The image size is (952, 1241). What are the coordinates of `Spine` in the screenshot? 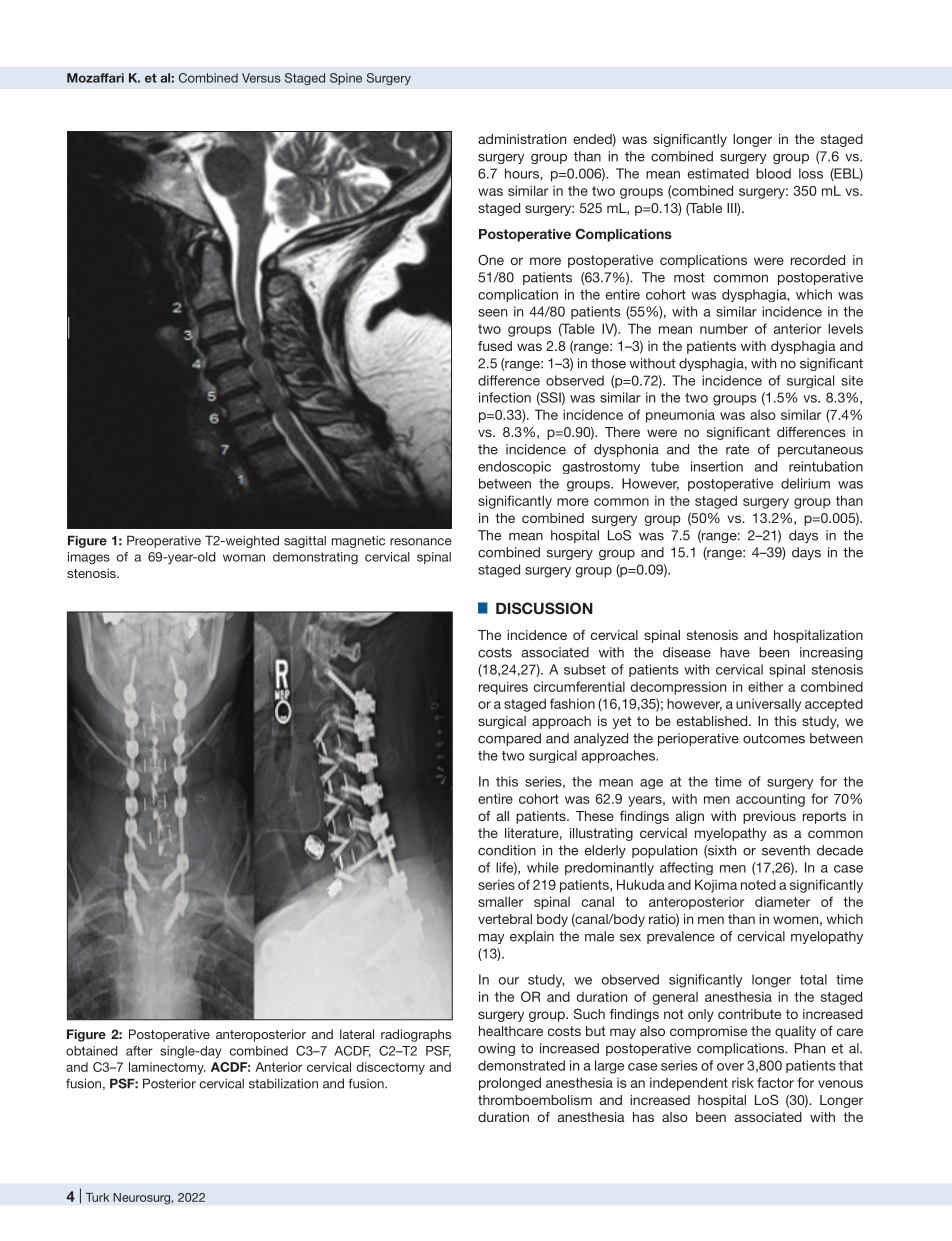 It's located at (346, 79).
